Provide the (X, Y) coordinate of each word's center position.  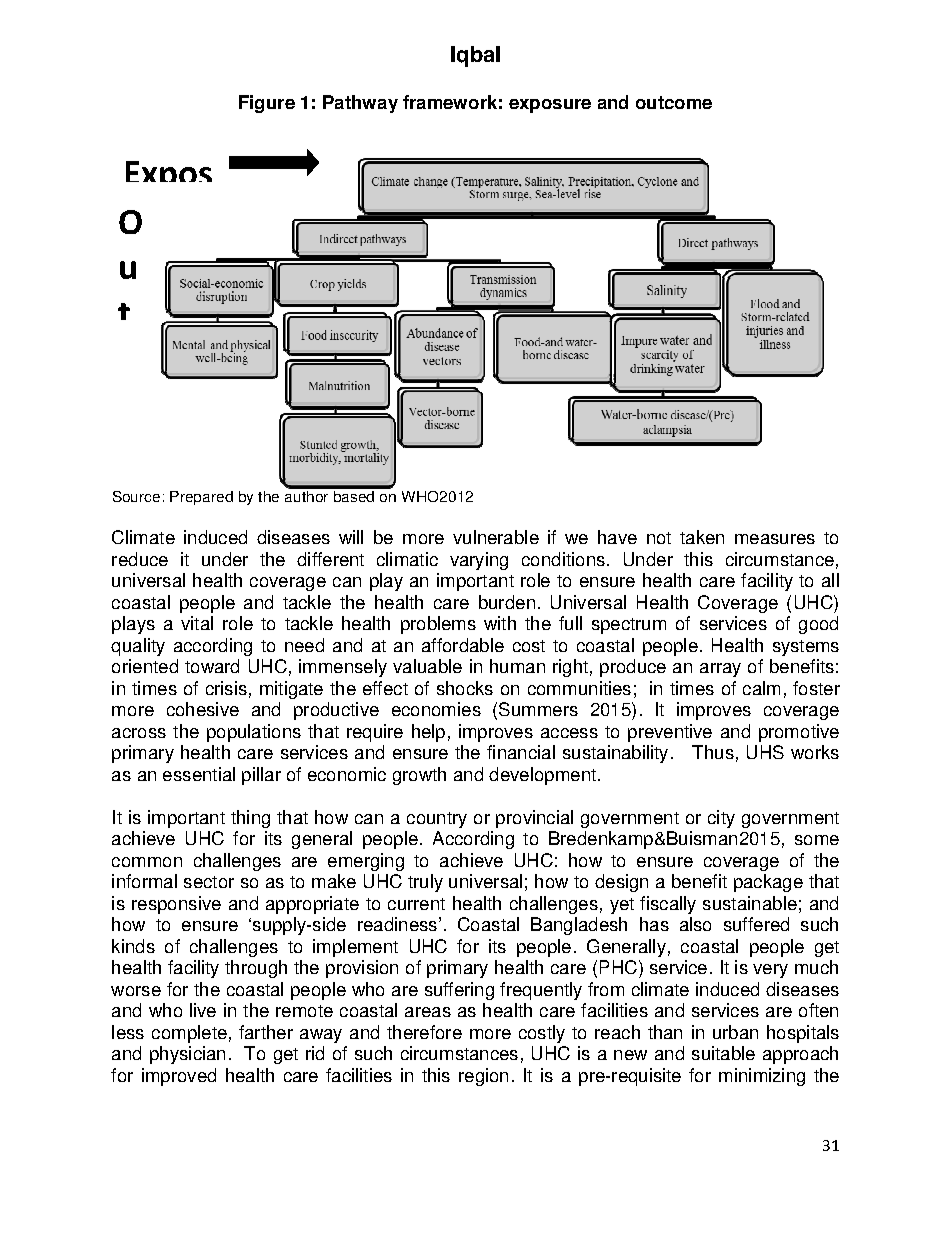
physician (187, 1055)
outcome (674, 102)
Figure (267, 104)
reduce (140, 559)
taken (702, 537)
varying (479, 561)
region (483, 1077)
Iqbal (475, 56)
